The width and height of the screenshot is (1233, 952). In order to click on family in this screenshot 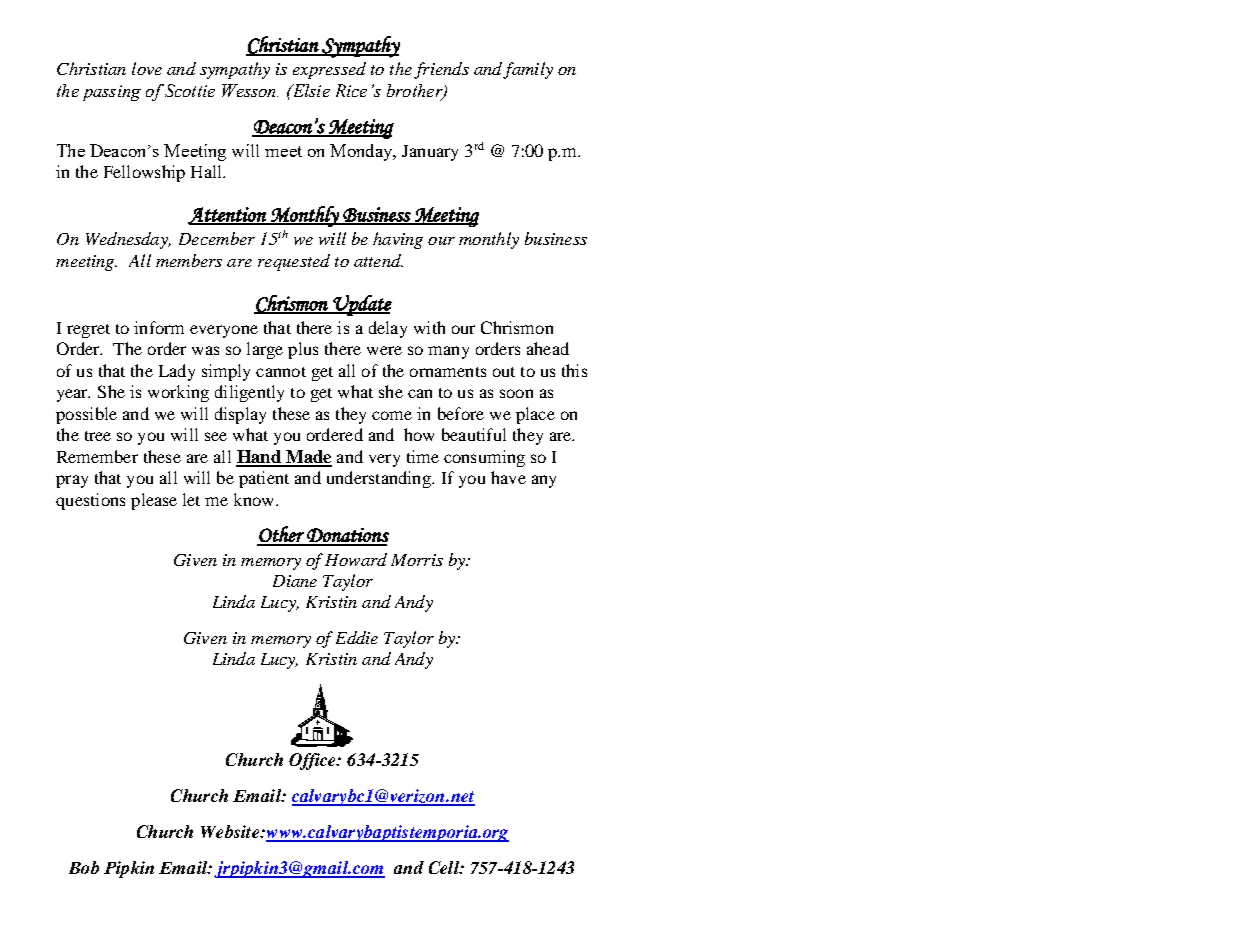, I will do `click(528, 70)`.
